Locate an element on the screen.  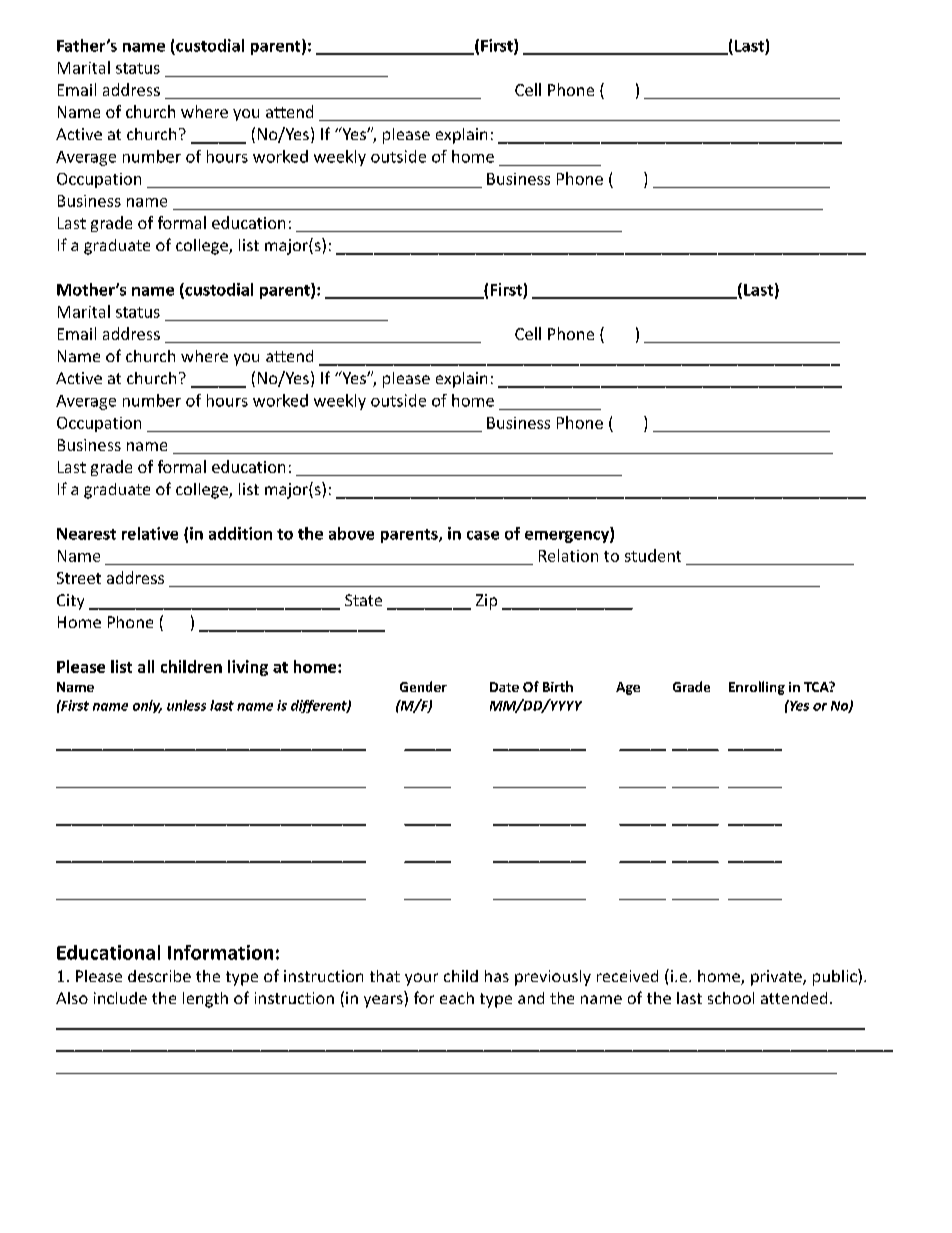
Enrolling is located at coordinates (757, 688).
